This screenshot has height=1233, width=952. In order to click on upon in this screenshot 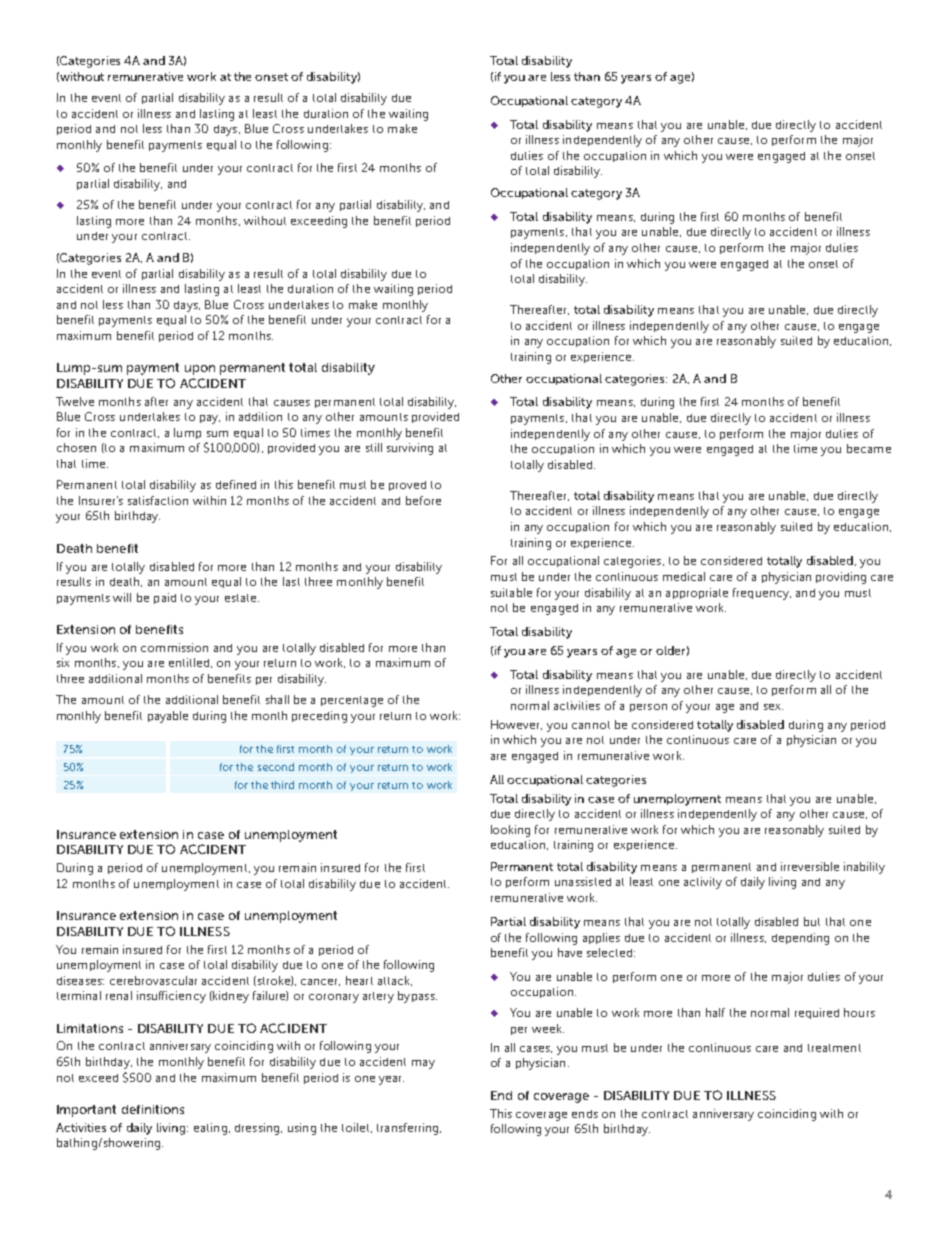, I will do `click(200, 370)`.
